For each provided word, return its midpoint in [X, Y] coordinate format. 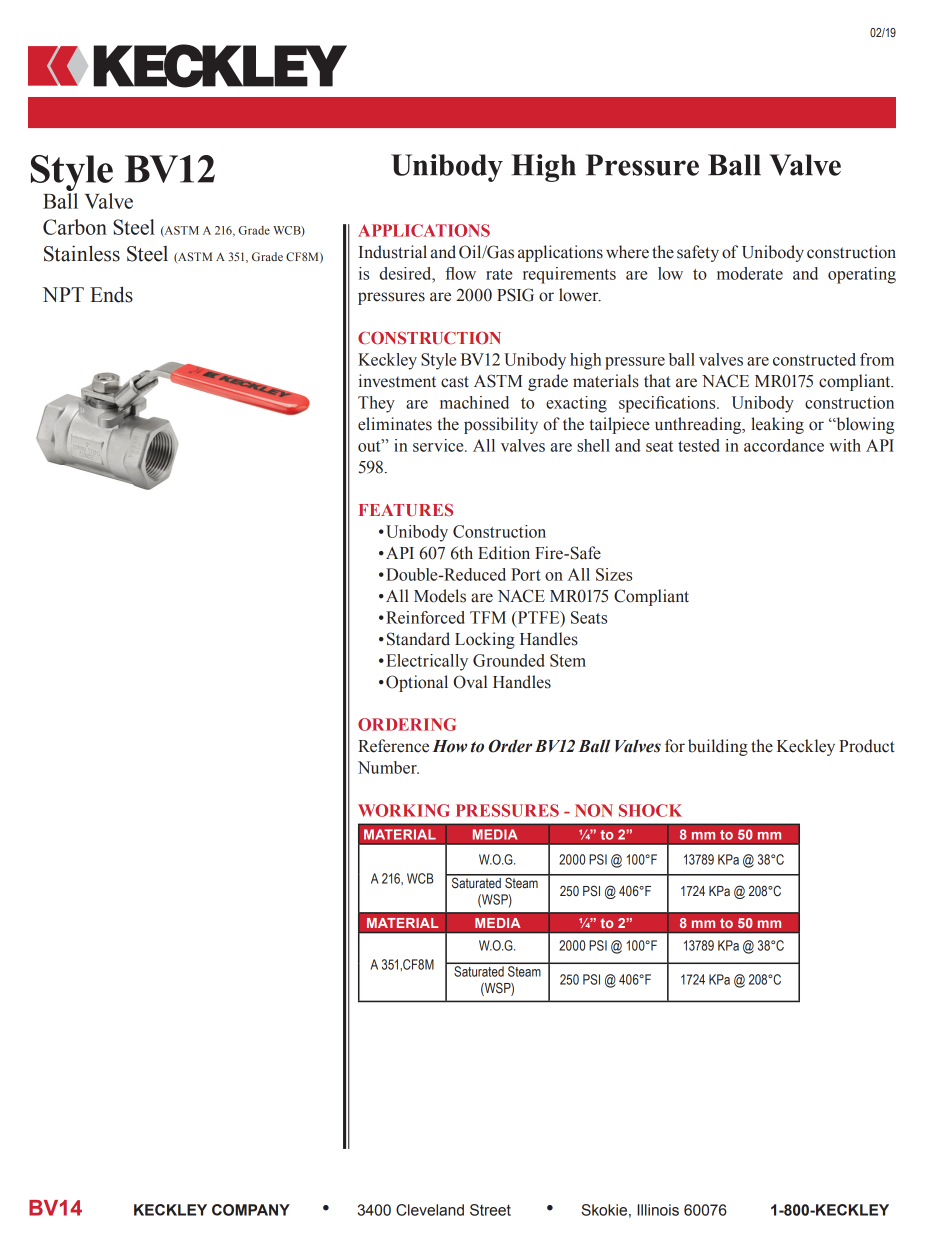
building [718, 747]
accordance [784, 445]
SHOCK [650, 810]
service [439, 445]
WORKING [404, 810]
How [449, 746]
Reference [393, 746]
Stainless [82, 253]
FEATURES [406, 510]
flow [460, 273]
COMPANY [251, 1210]
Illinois [658, 1210]
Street [490, 1210]
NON [594, 810]
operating [862, 275]
